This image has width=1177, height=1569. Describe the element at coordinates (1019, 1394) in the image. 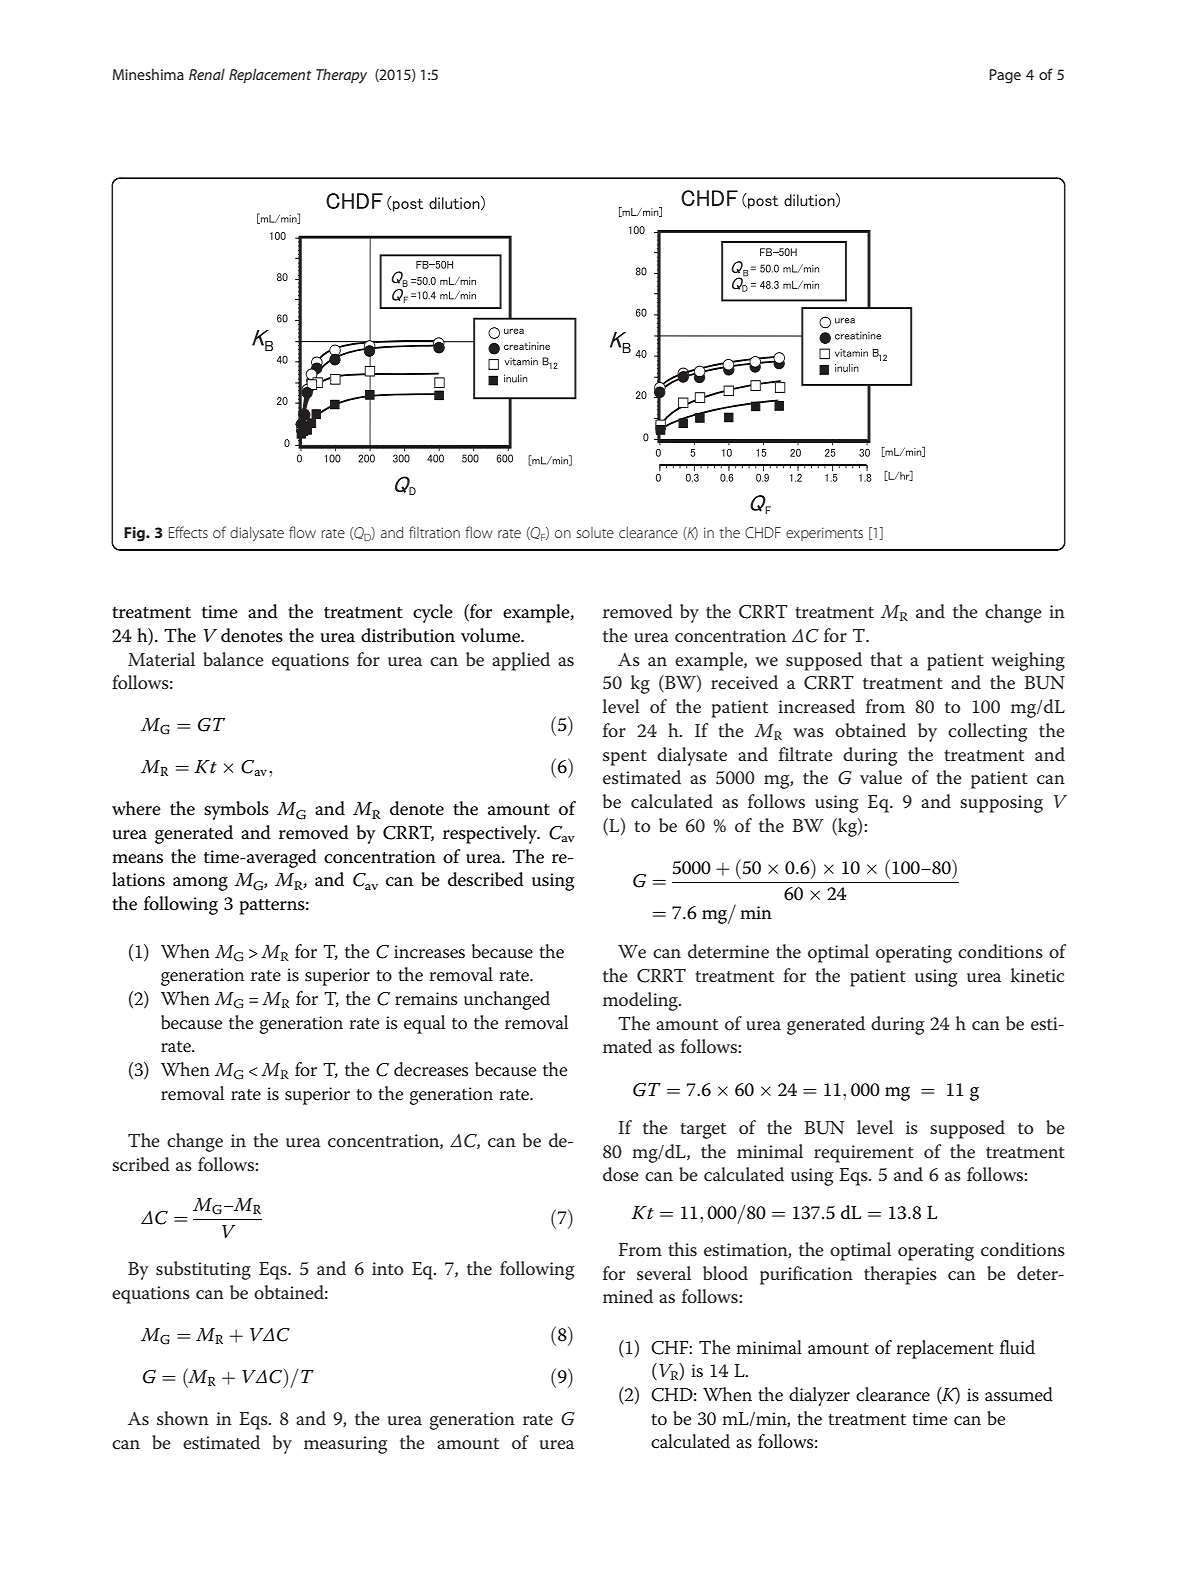

I see `assumed` at that location.
